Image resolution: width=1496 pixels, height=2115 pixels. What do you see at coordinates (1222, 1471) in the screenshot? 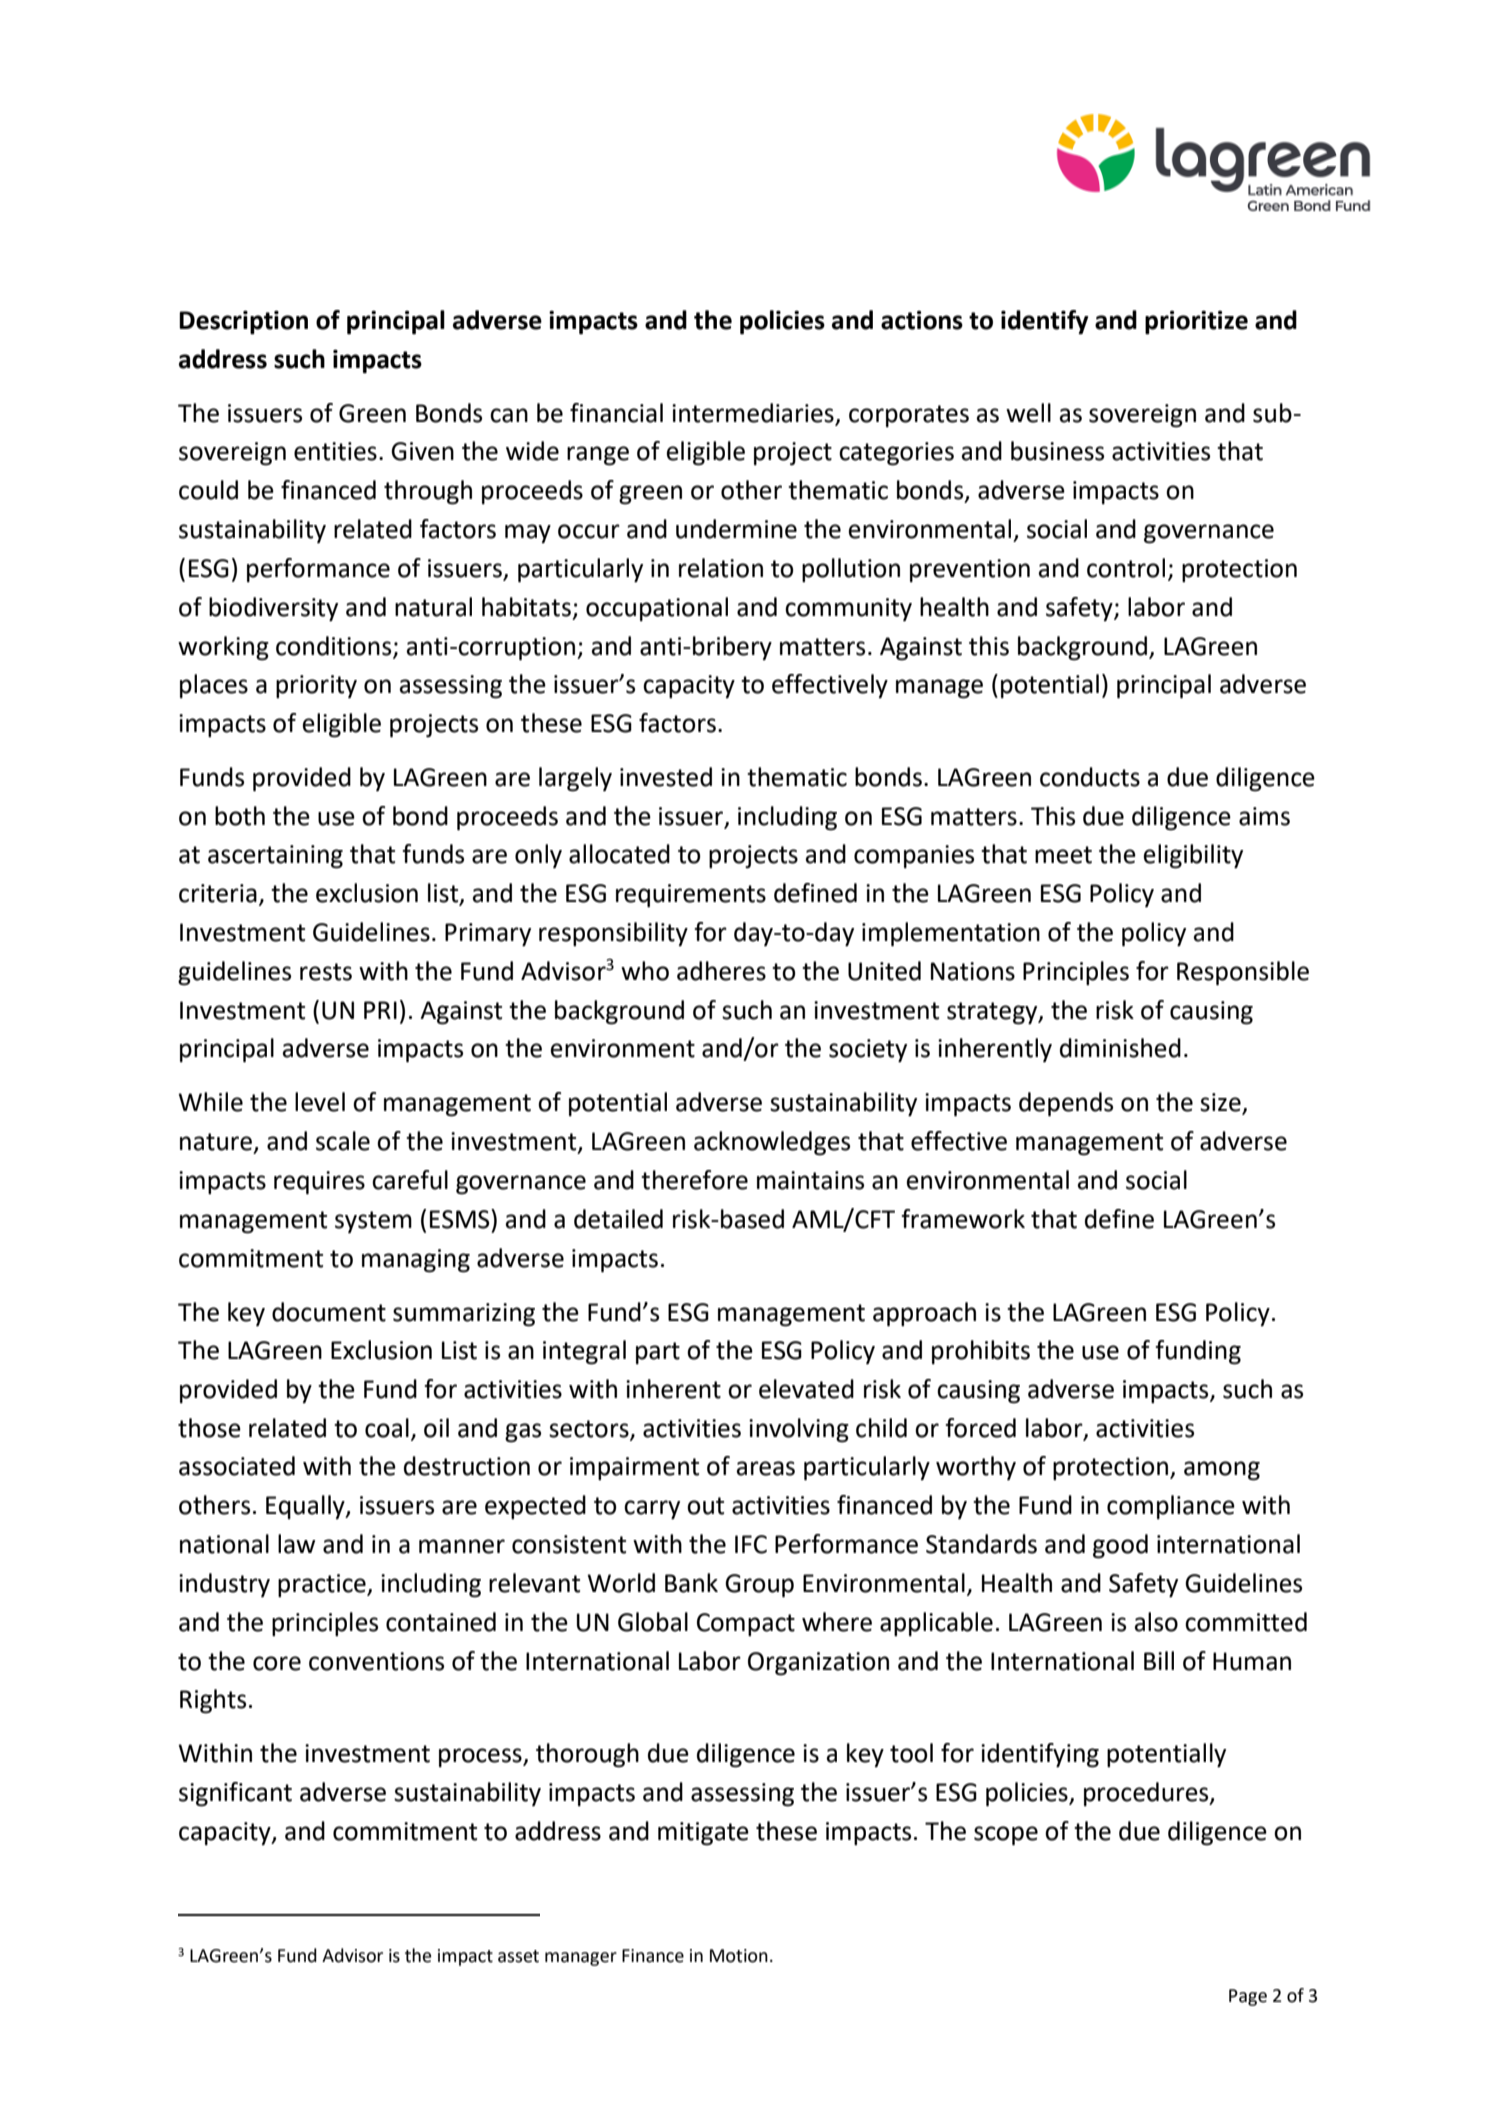
I see `among` at bounding box center [1222, 1471].
